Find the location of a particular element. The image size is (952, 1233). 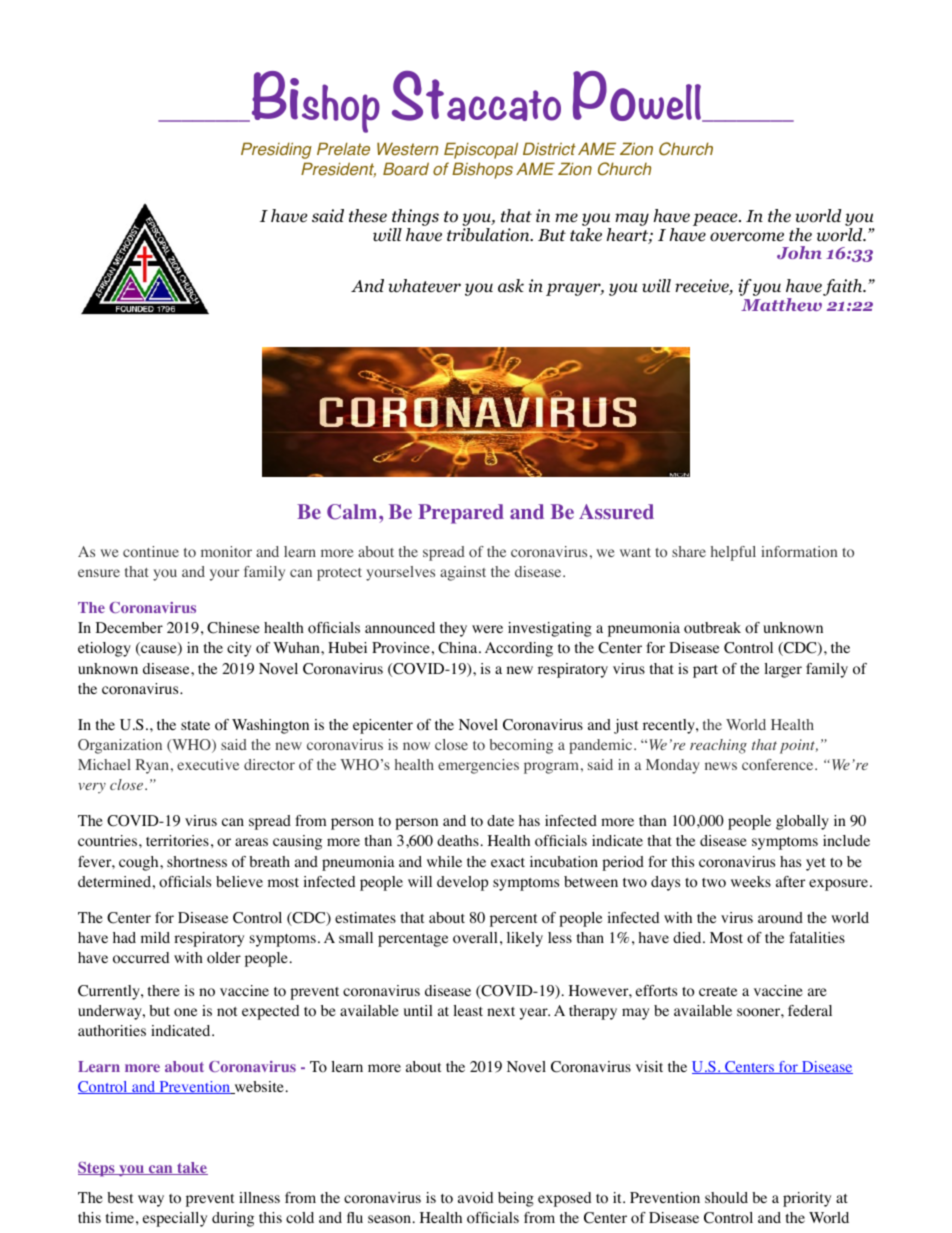

helpful is located at coordinates (733, 553).
